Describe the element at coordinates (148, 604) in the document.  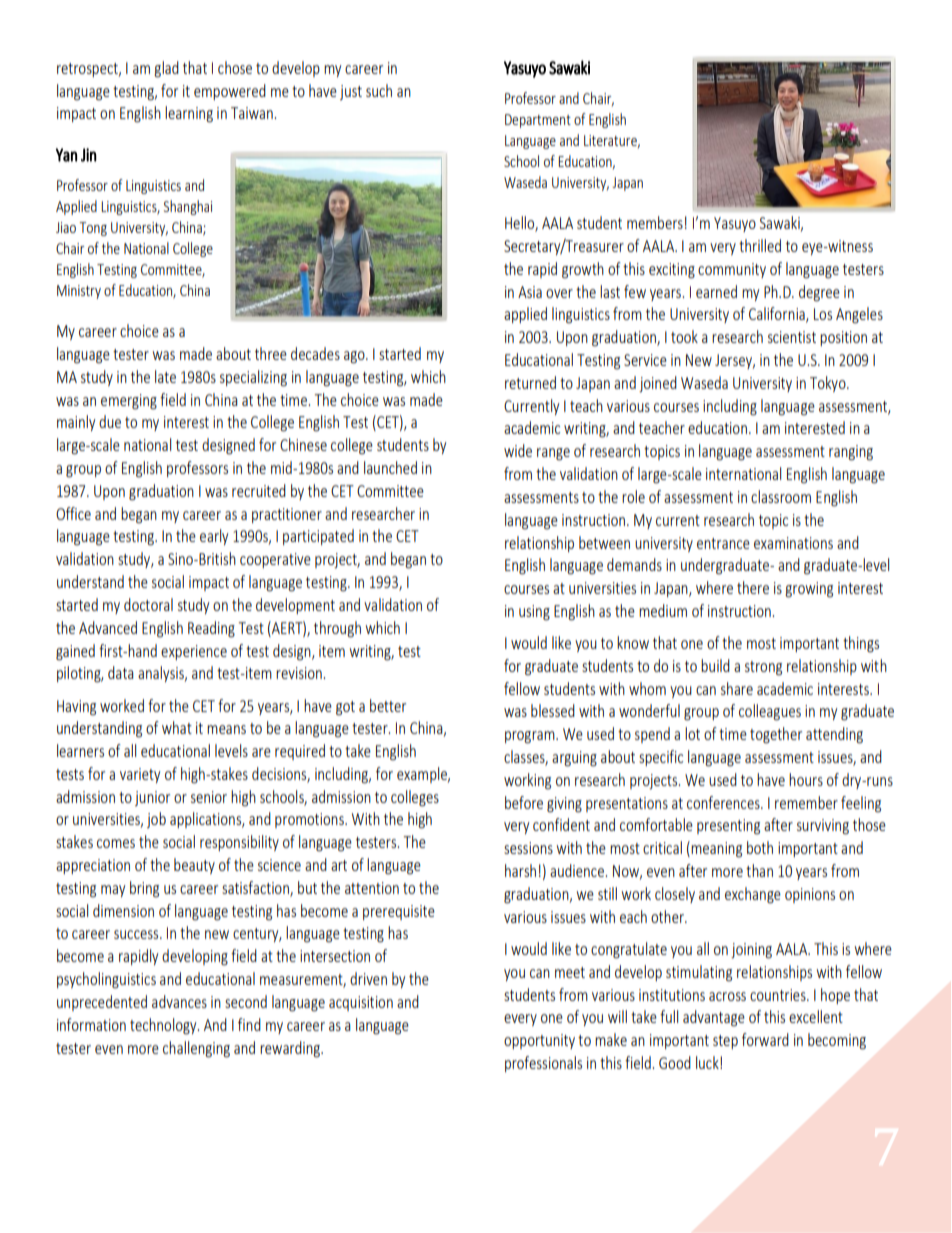
I see `doctoral` at that location.
